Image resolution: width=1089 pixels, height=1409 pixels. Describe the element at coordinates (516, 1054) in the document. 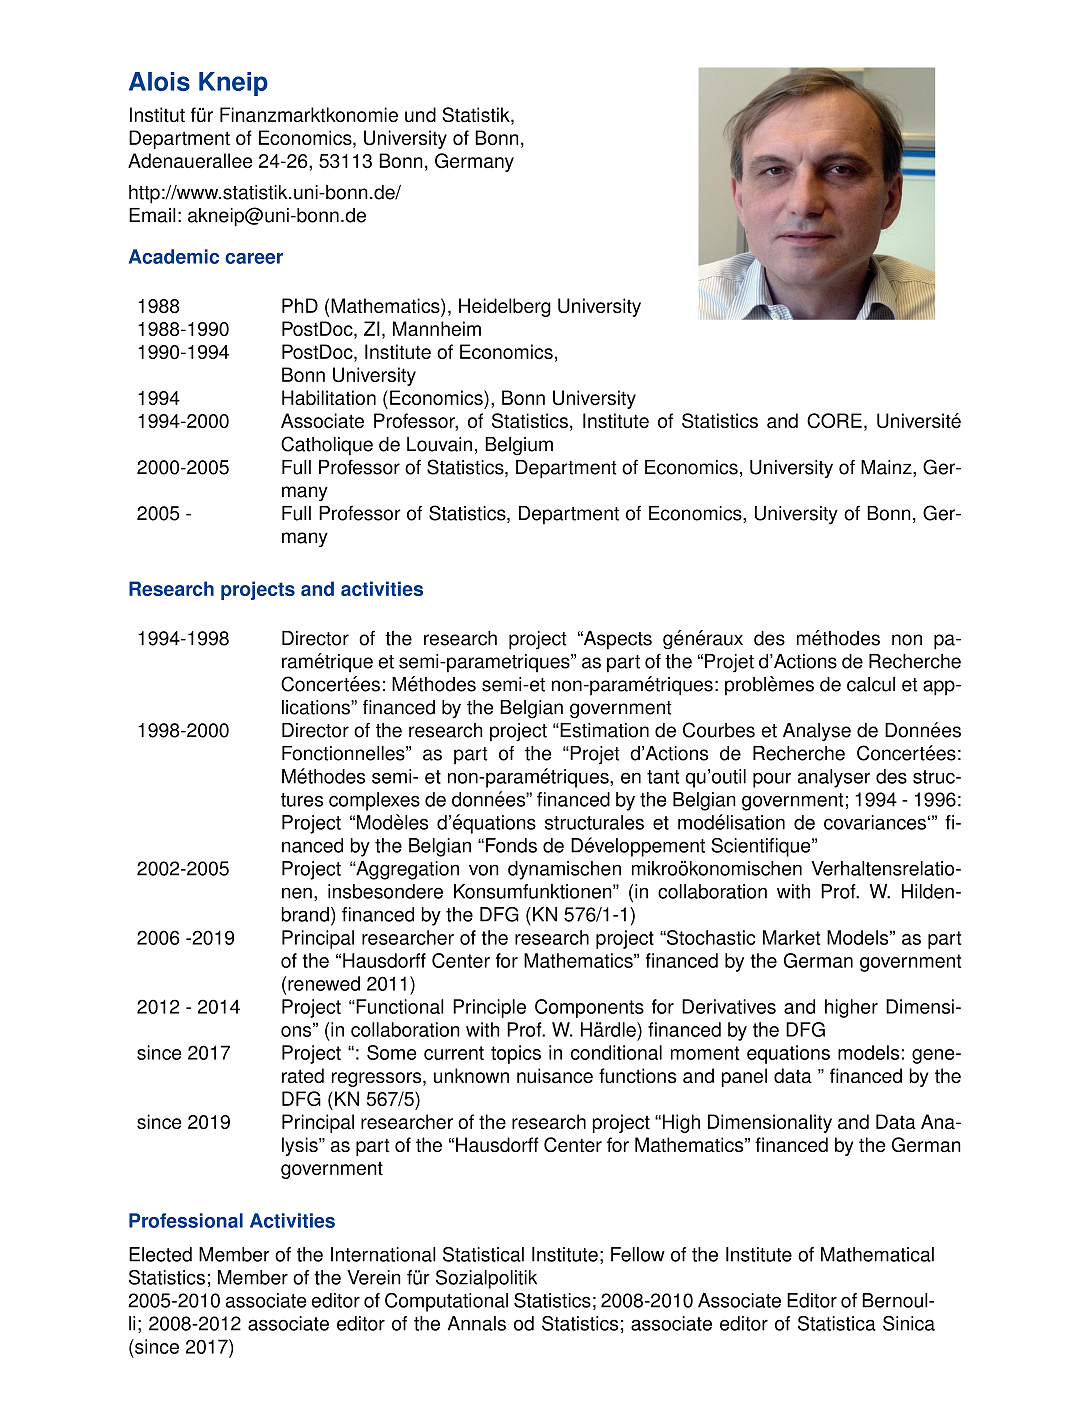

I see `topics` at that location.
